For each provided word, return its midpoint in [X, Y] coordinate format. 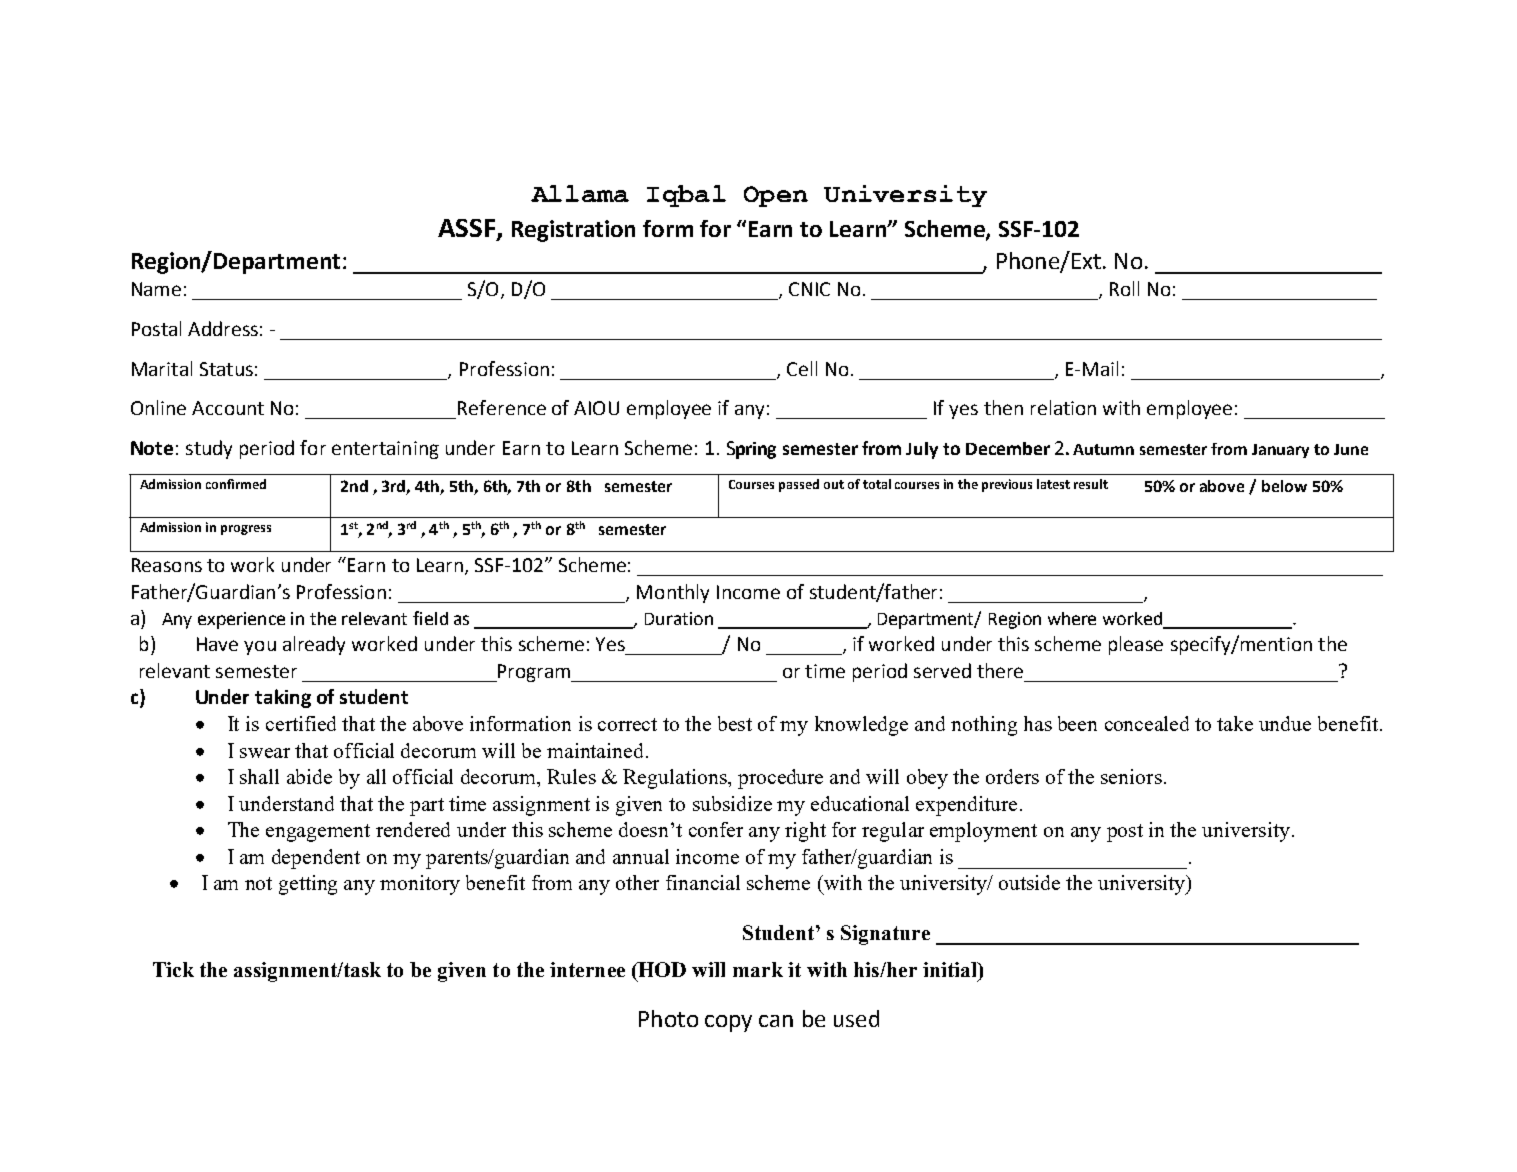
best [735, 723]
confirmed [236, 484]
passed [799, 485]
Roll [1124, 288]
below [1284, 486]
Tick [173, 969]
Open [776, 196]
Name [156, 289]
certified [301, 723]
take [1235, 723]
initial [951, 969]
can [776, 1021]
